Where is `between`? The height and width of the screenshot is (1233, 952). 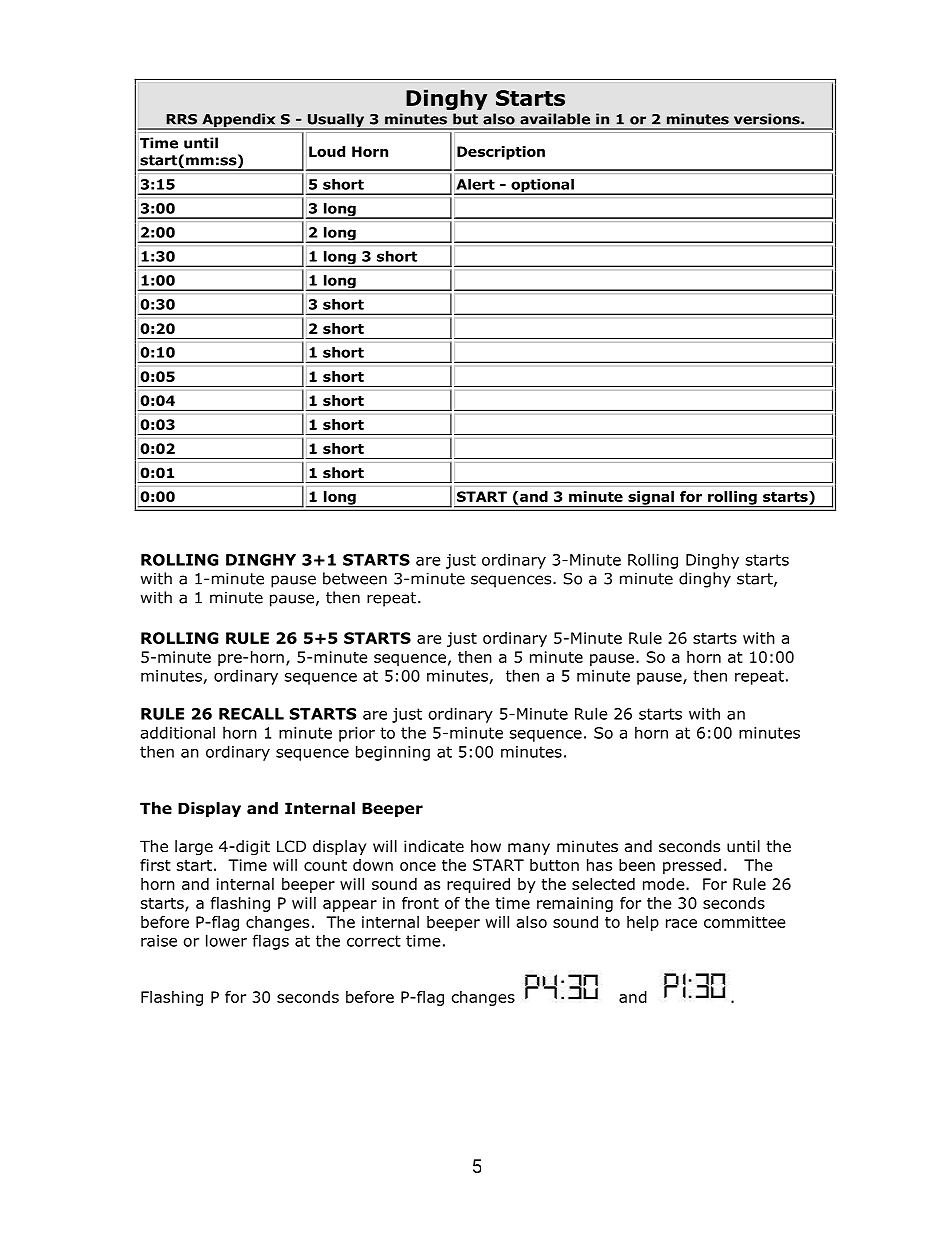 between is located at coordinates (355, 578).
